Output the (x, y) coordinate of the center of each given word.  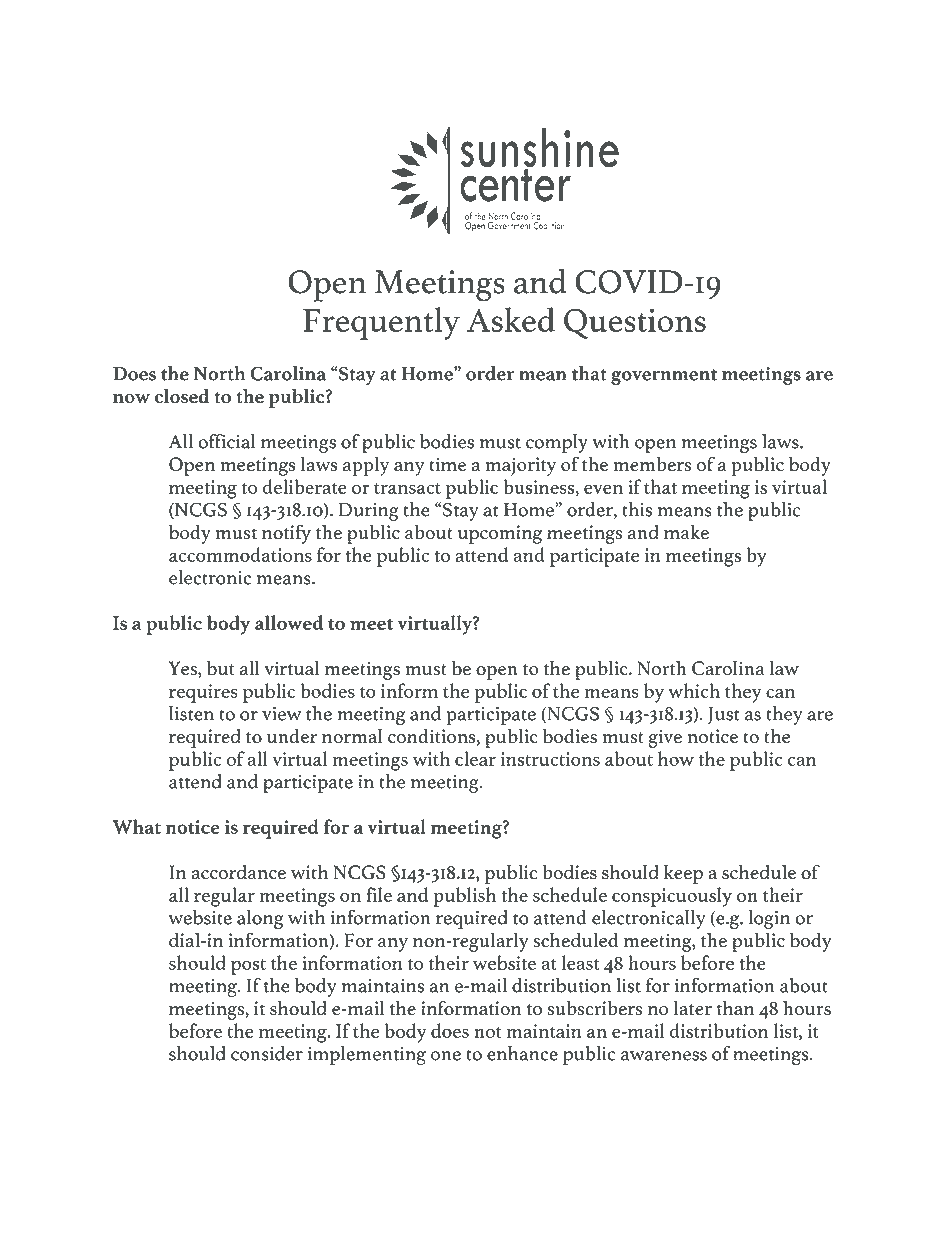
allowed (289, 622)
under (292, 736)
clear (475, 758)
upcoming (500, 534)
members (652, 464)
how (676, 758)
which (694, 690)
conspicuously (672, 897)
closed (182, 396)
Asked (511, 319)
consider (267, 1053)
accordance (238, 872)
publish (464, 897)
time (447, 464)
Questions (635, 323)
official (227, 441)
